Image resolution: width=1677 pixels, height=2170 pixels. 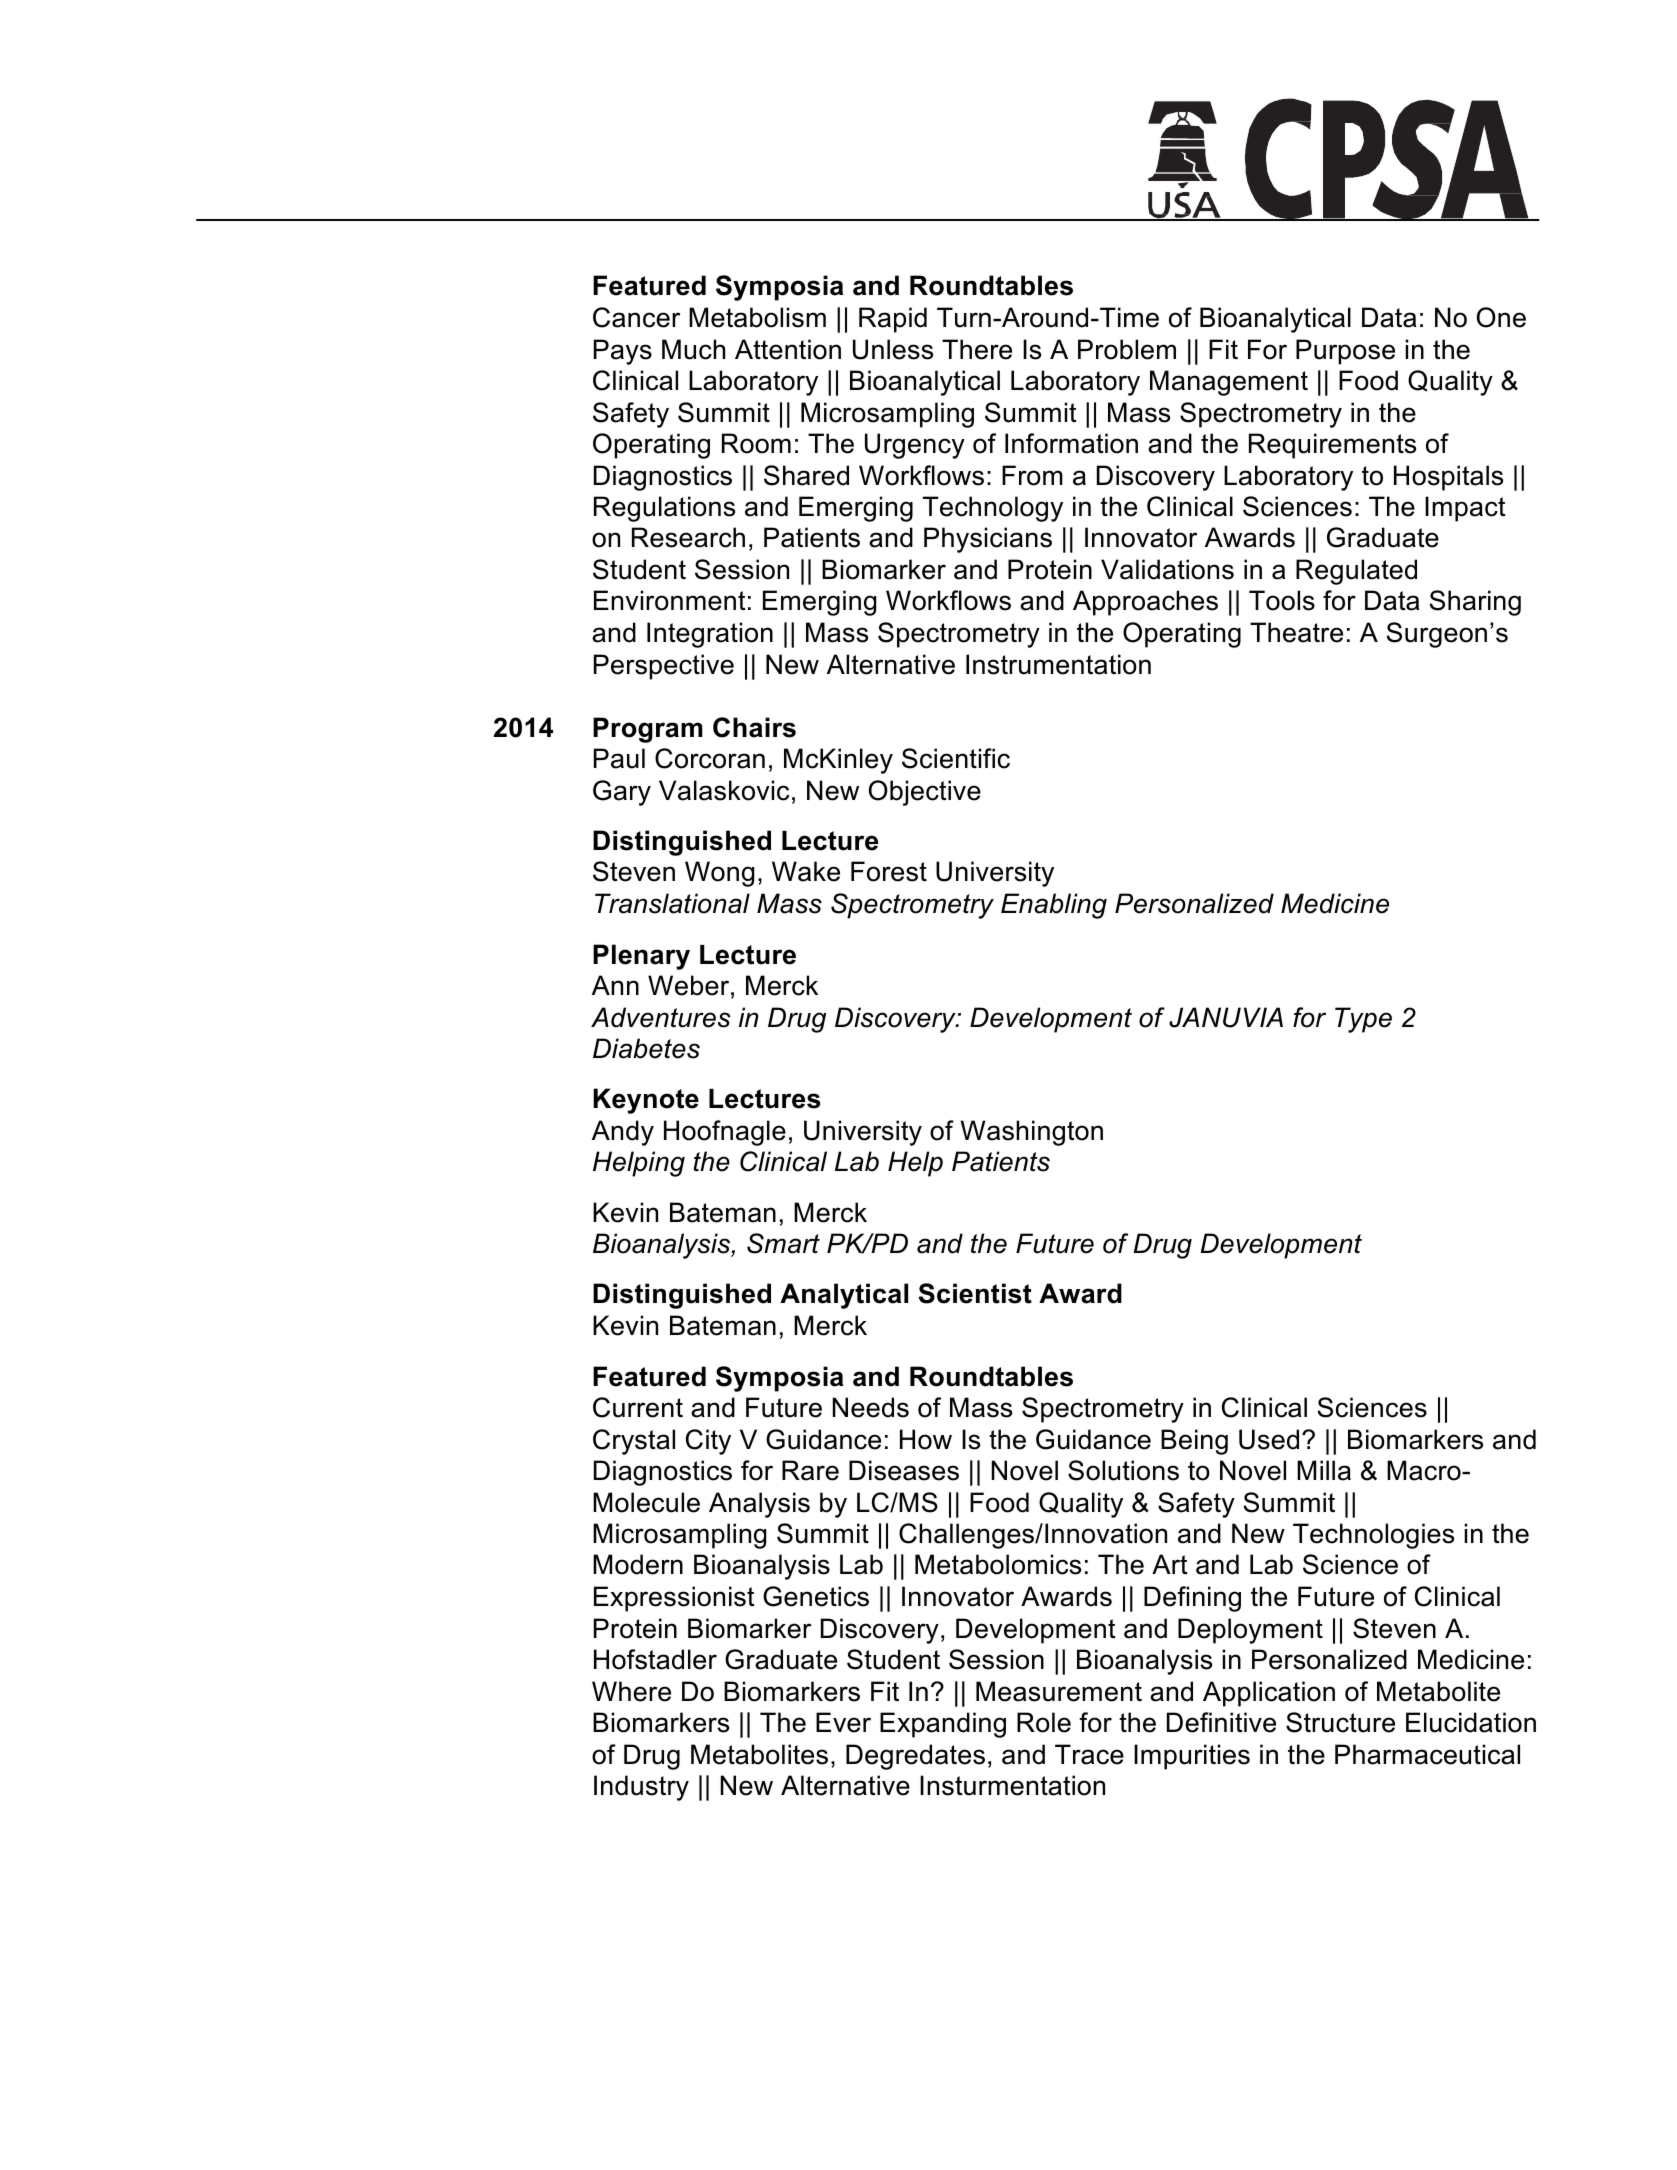 I want to click on Smart, so click(x=783, y=1243).
